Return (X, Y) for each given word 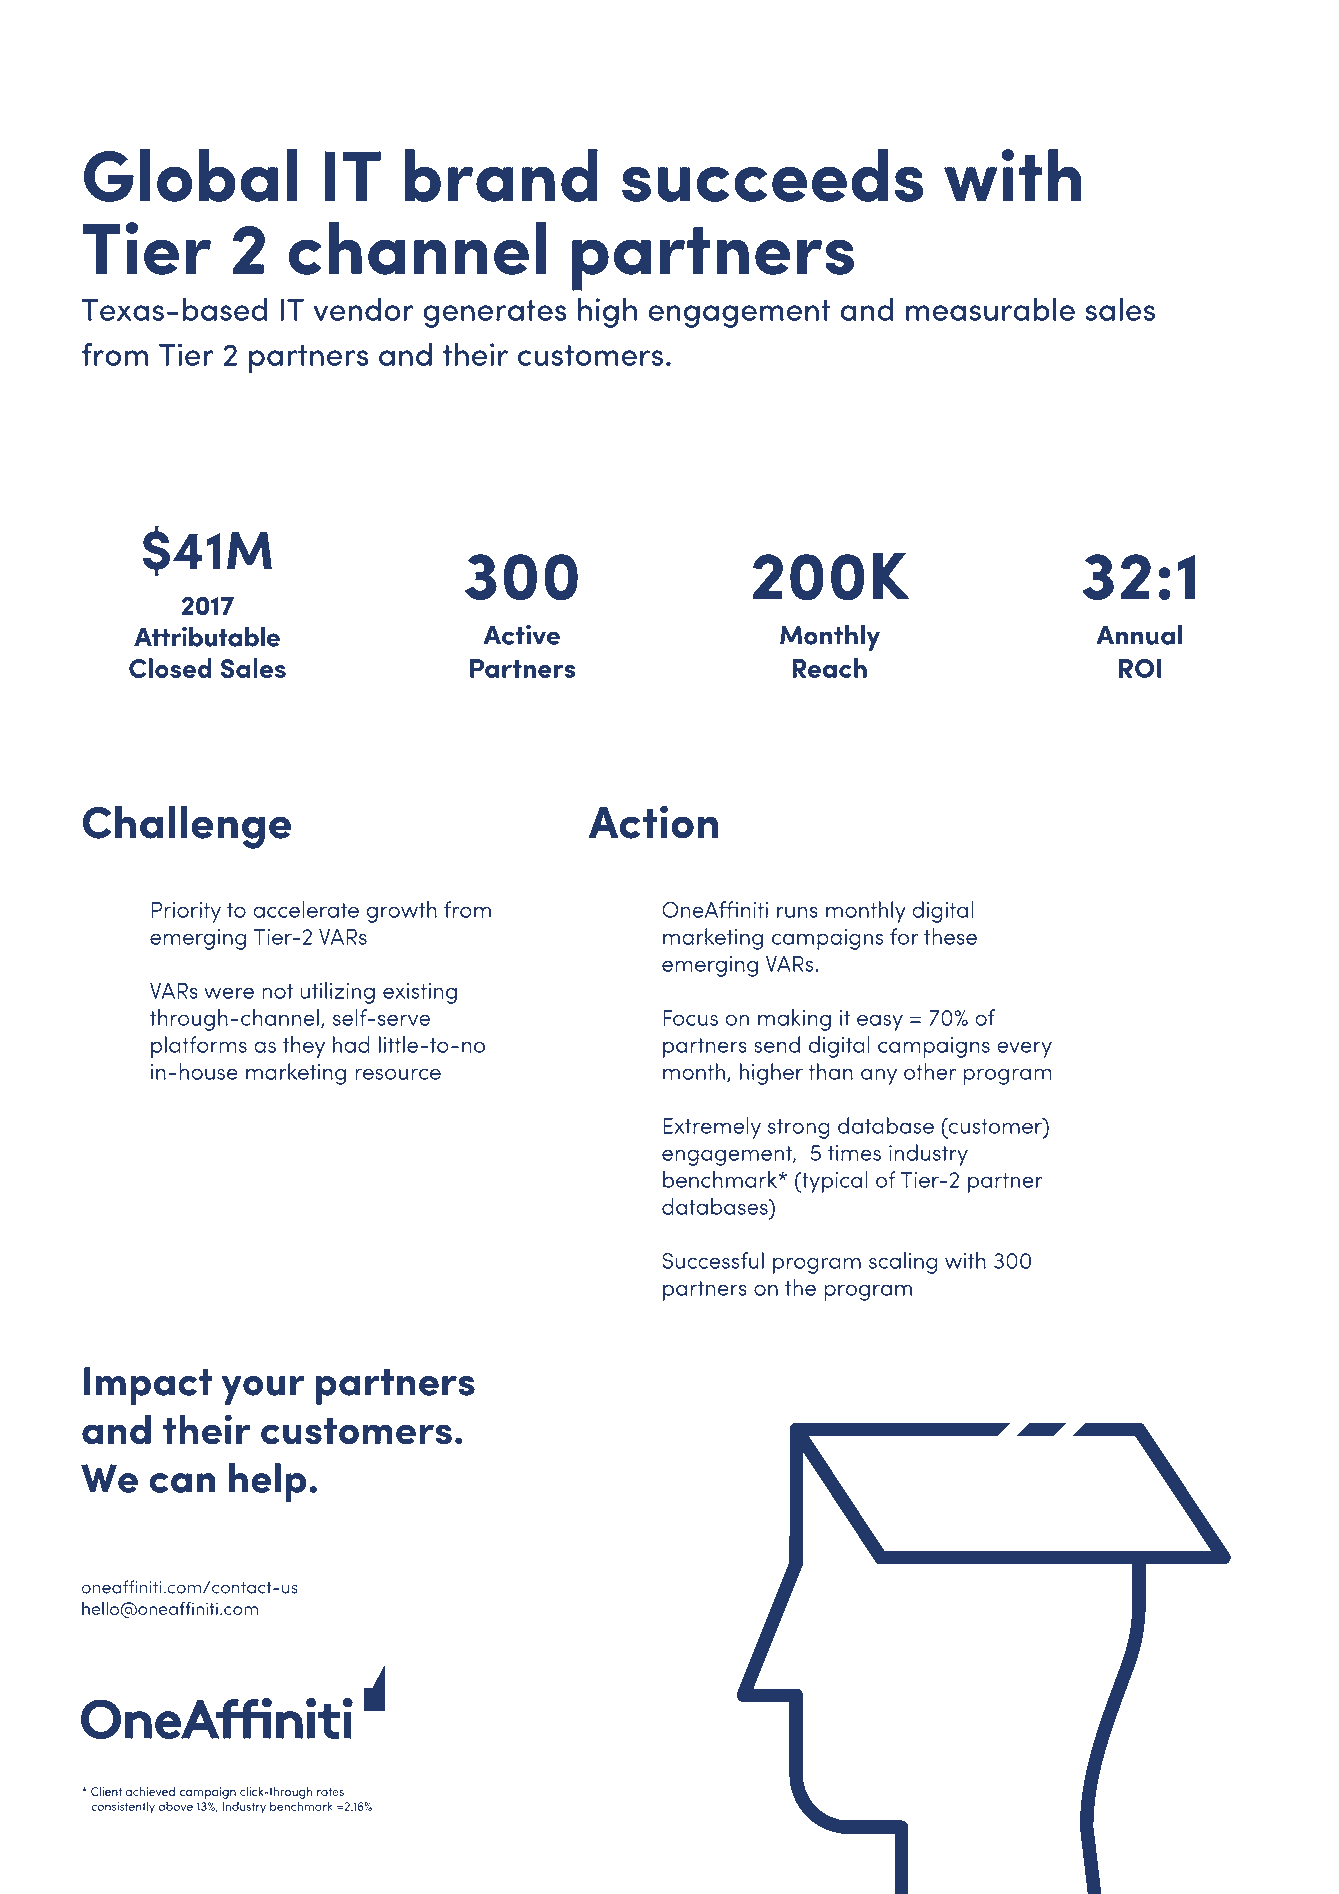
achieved (150, 1791)
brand (501, 175)
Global (190, 175)
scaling (903, 1263)
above (175, 1806)
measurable (990, 309)
